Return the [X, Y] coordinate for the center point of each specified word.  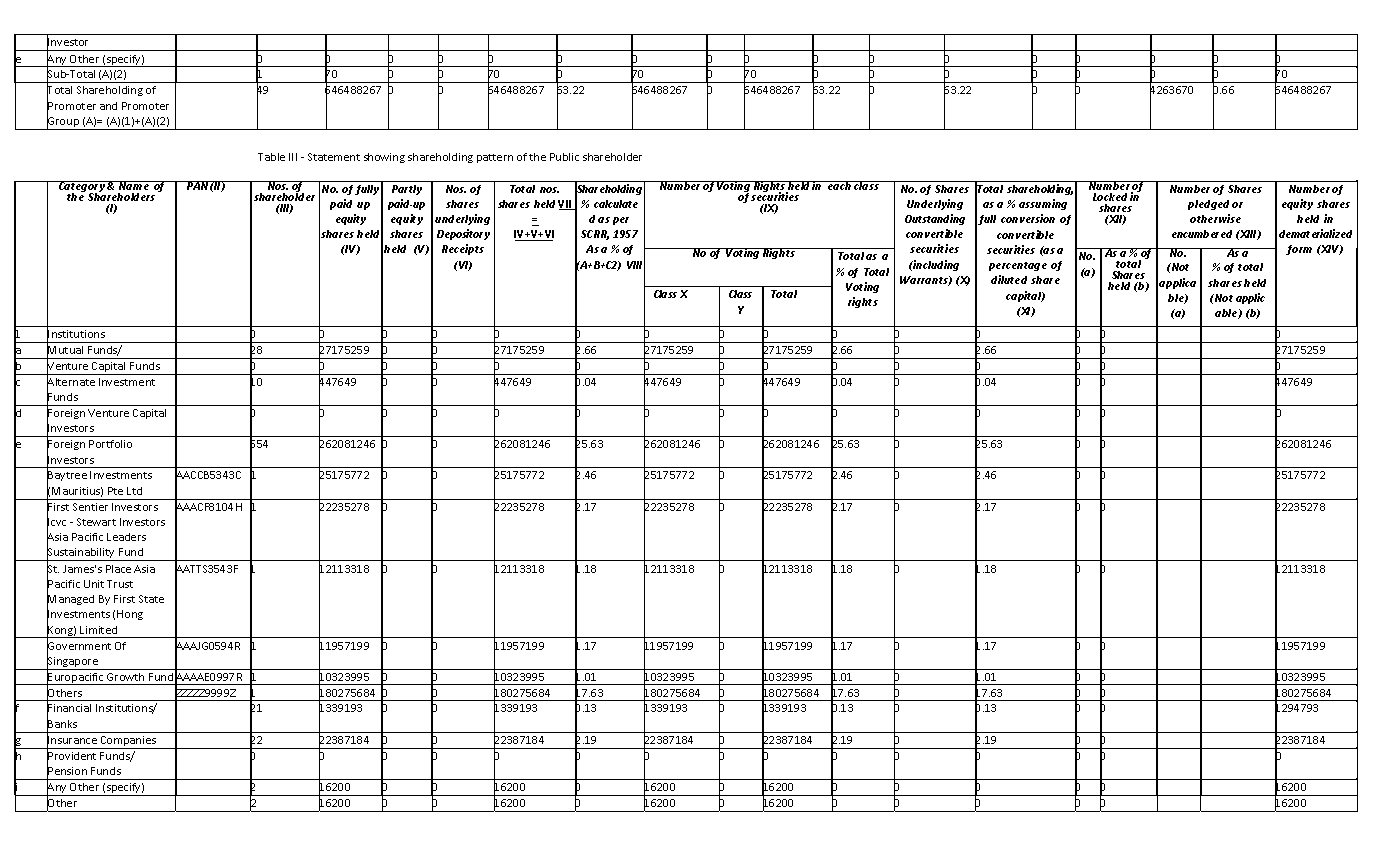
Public [564, 157]
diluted [1009, 279]
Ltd [134, 491]
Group [64, 122]
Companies [128, 742]
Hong [130, 615]
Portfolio [110, 444]
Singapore [73, 662]
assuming [1043, 204]
